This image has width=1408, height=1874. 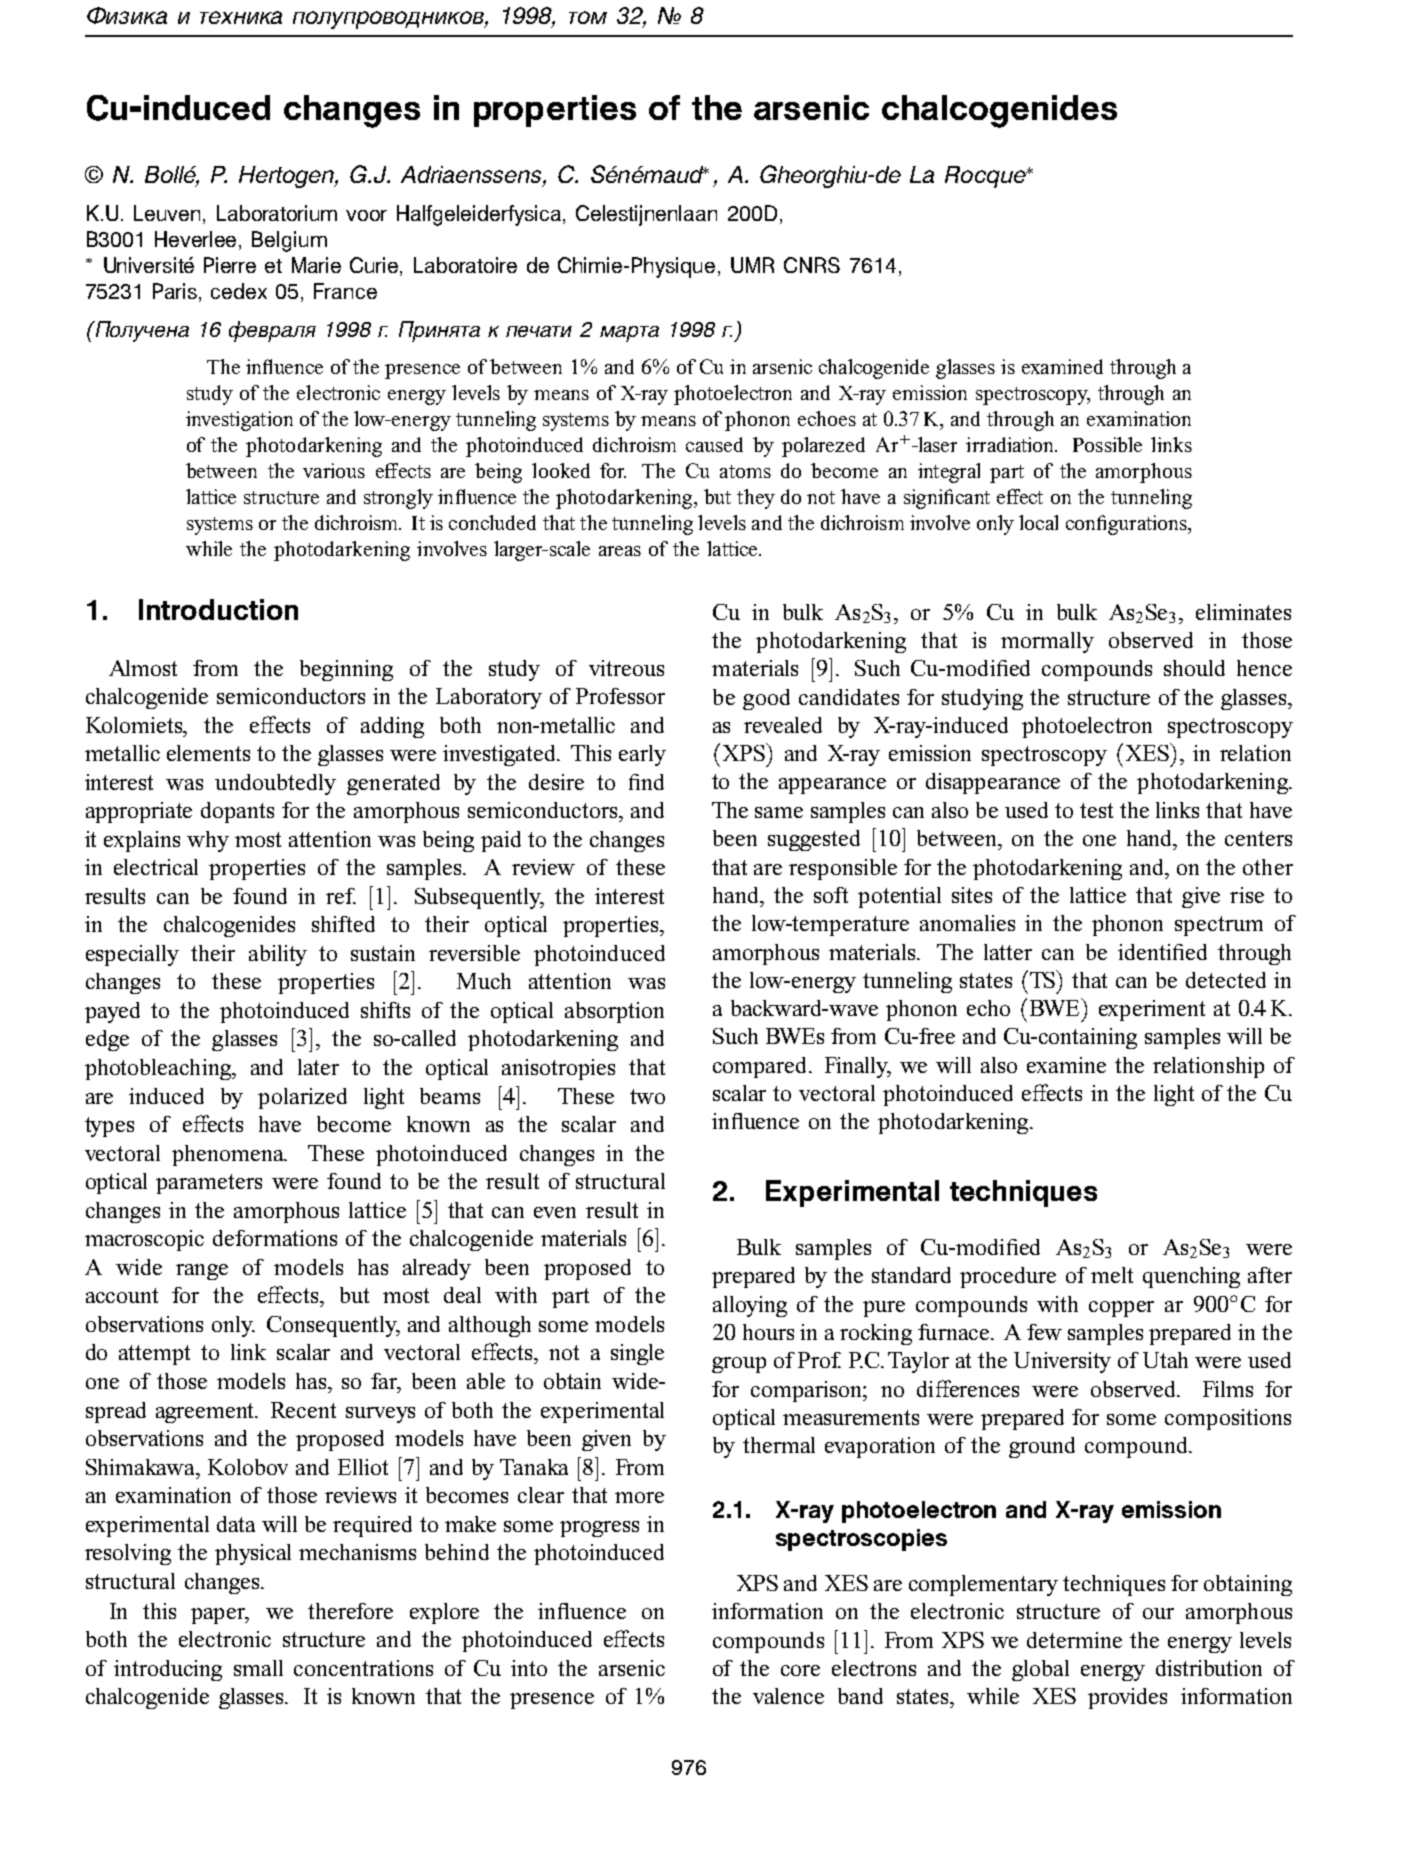 What do you see at coordinates (812, 265) in the image?
I see `CNRS` at bounding box center [812, 265].
